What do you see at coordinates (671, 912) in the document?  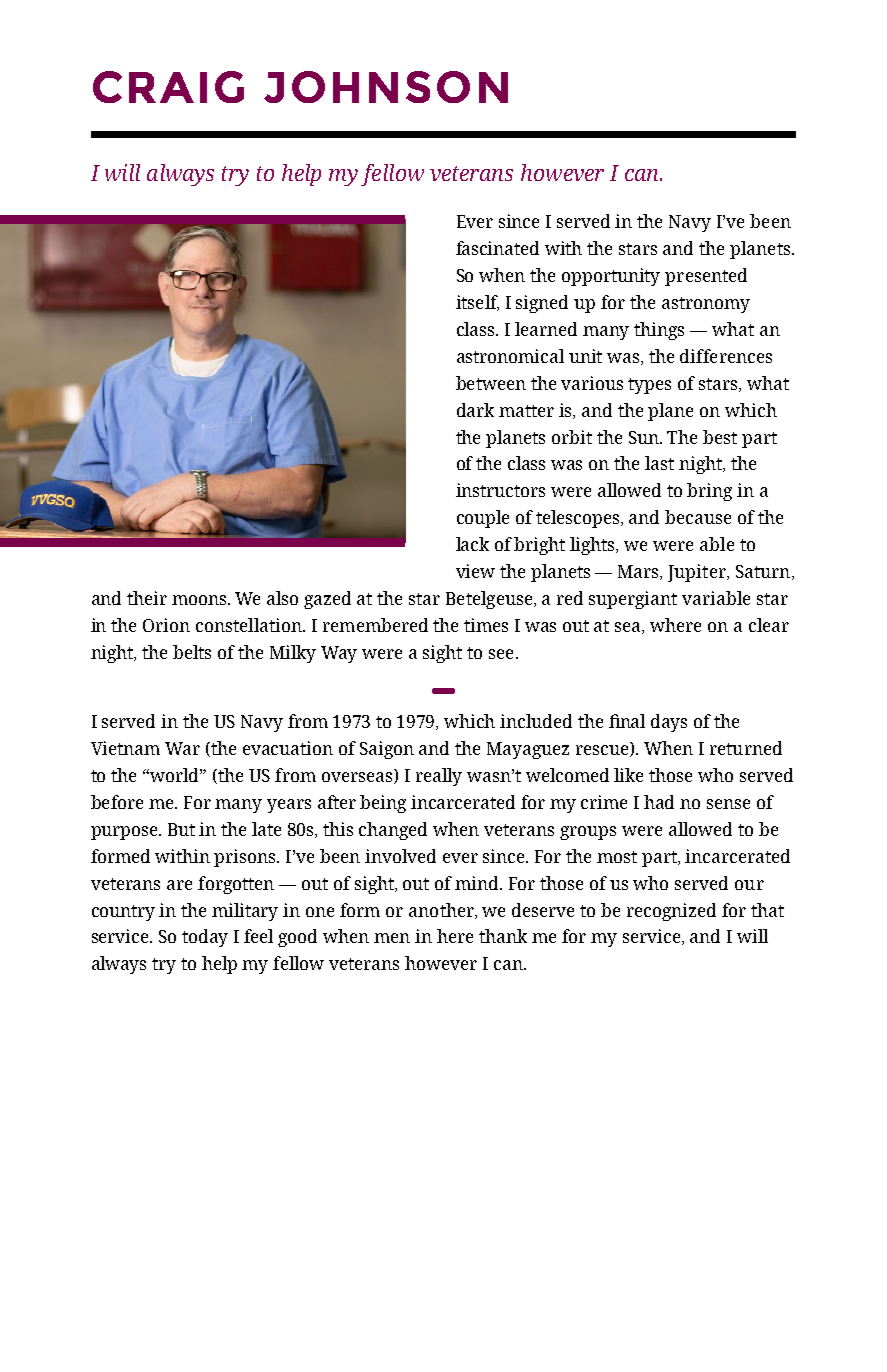 I see `recognized` at bounding box center [671, 912].
